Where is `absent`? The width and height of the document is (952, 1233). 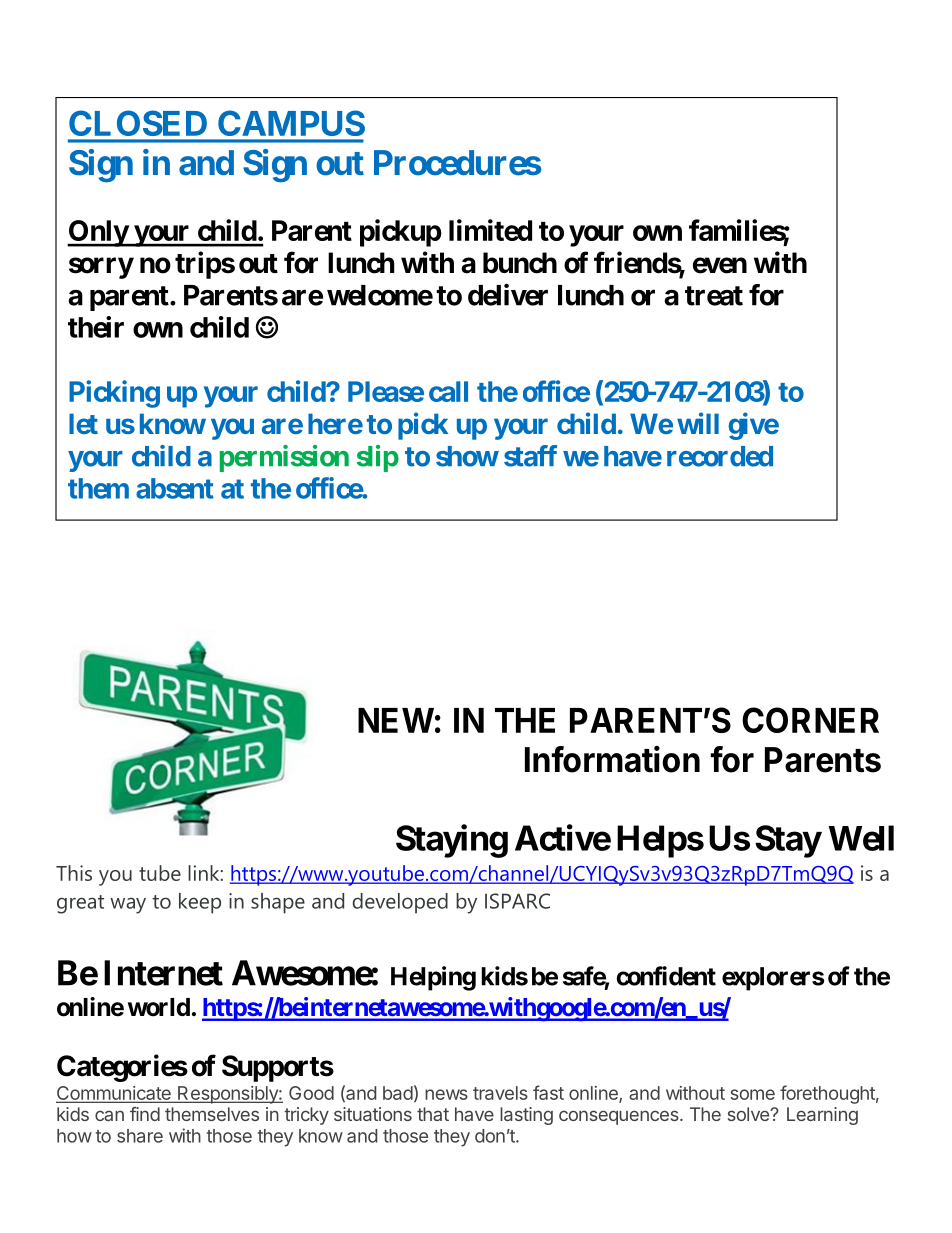
absent is located at coordinates (175, 488).
